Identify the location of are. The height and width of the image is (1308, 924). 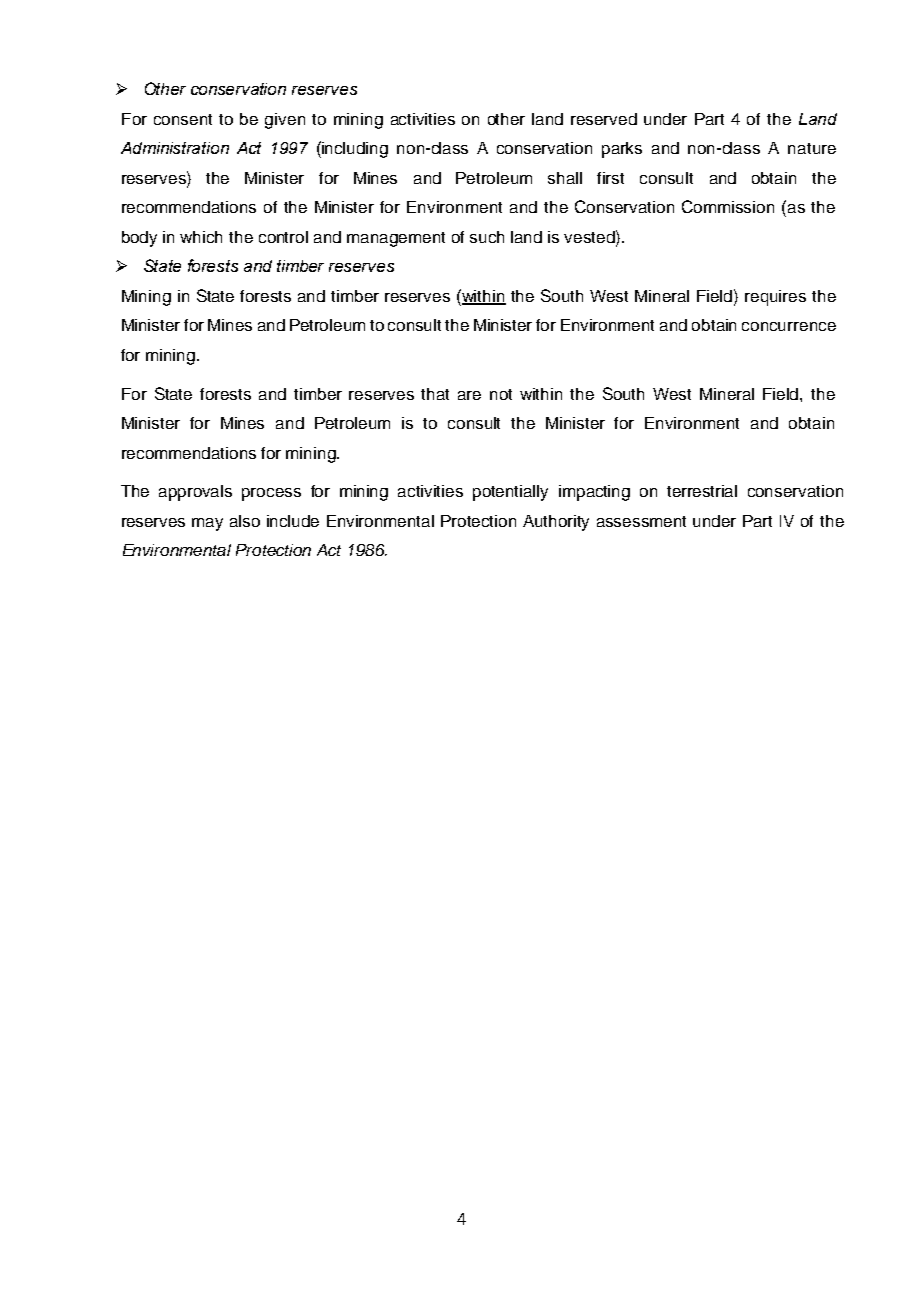
(469, 395).
